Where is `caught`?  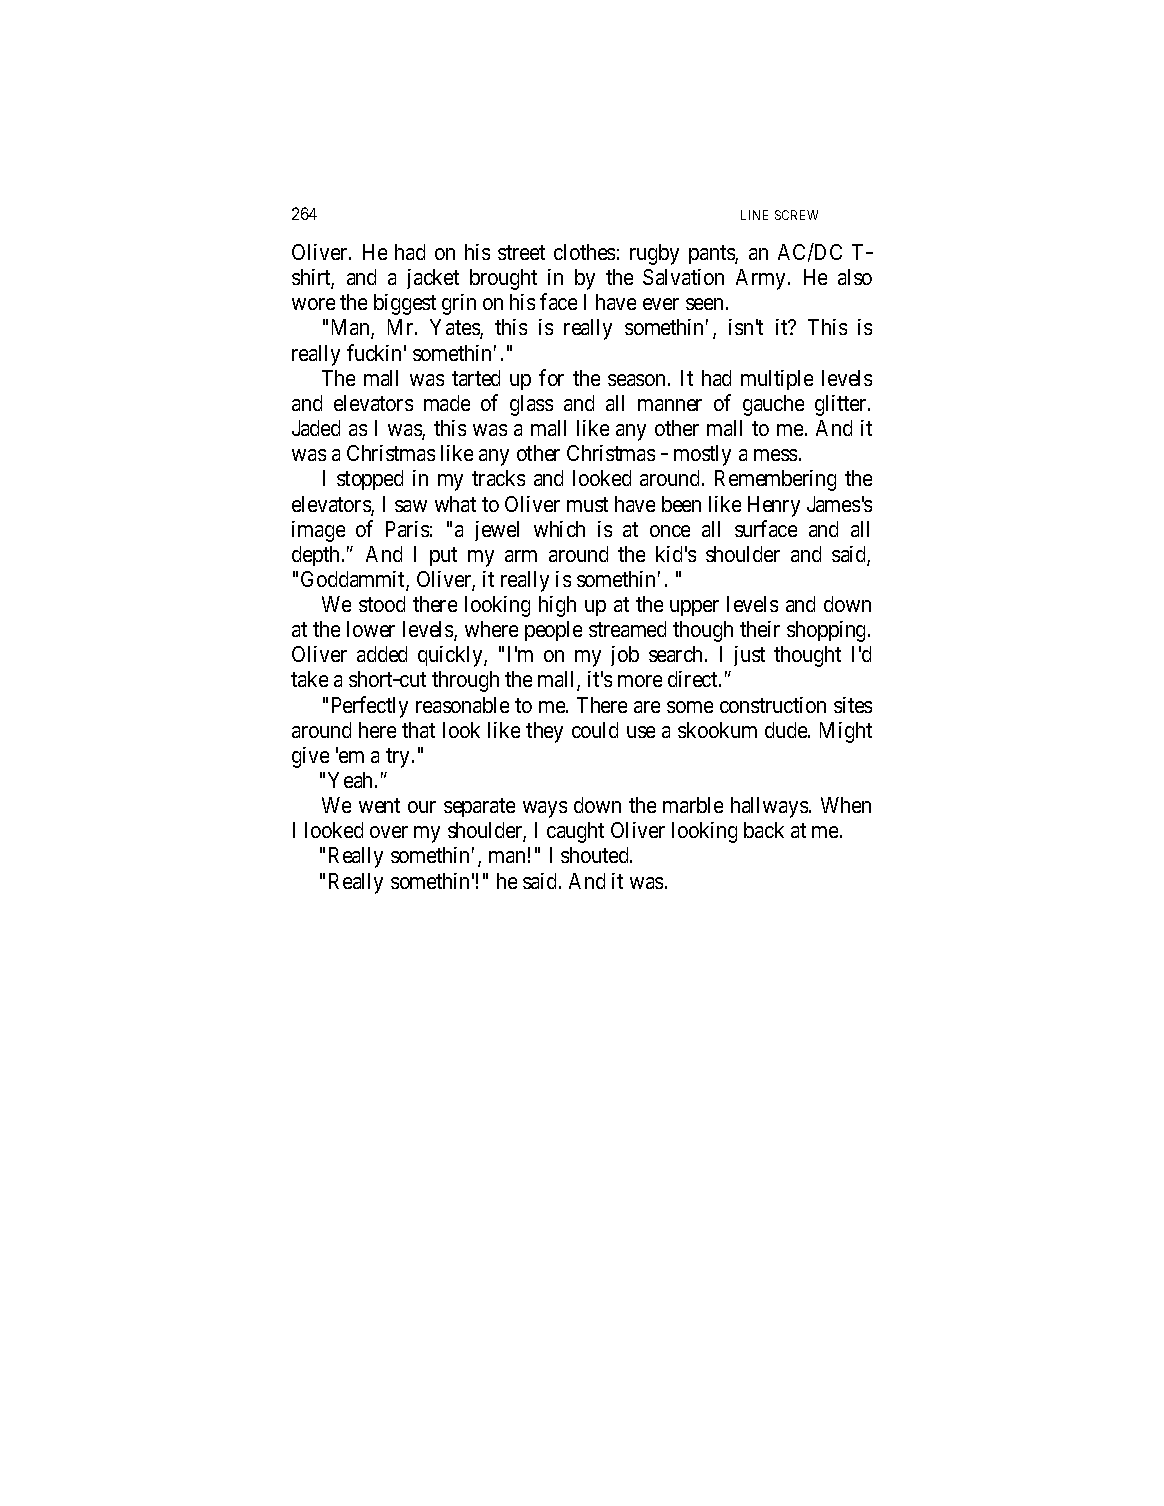 caught is located at coordinates (575, 832).
